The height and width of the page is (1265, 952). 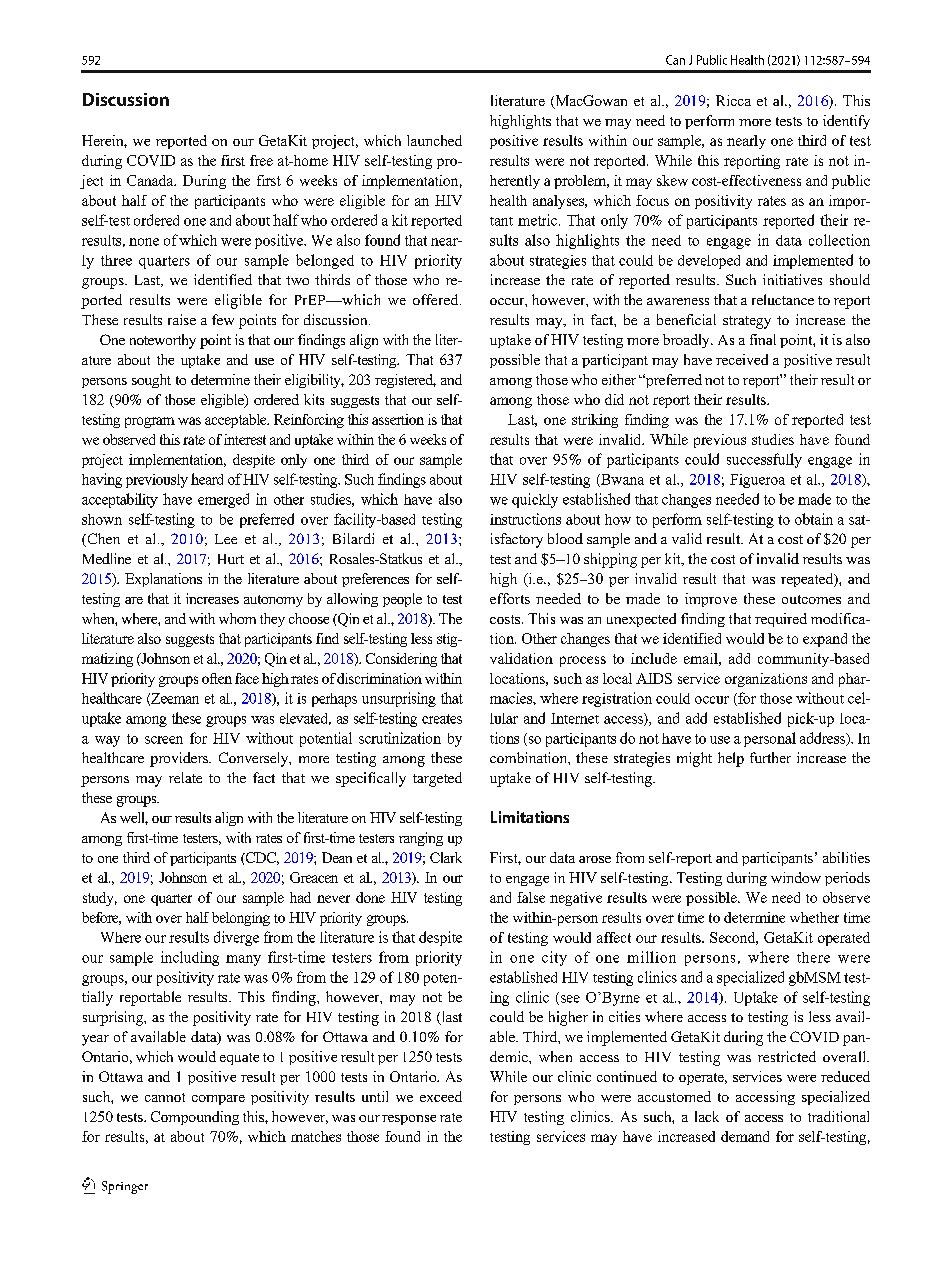 I want to click on creates, so click(x=442, y=719).
